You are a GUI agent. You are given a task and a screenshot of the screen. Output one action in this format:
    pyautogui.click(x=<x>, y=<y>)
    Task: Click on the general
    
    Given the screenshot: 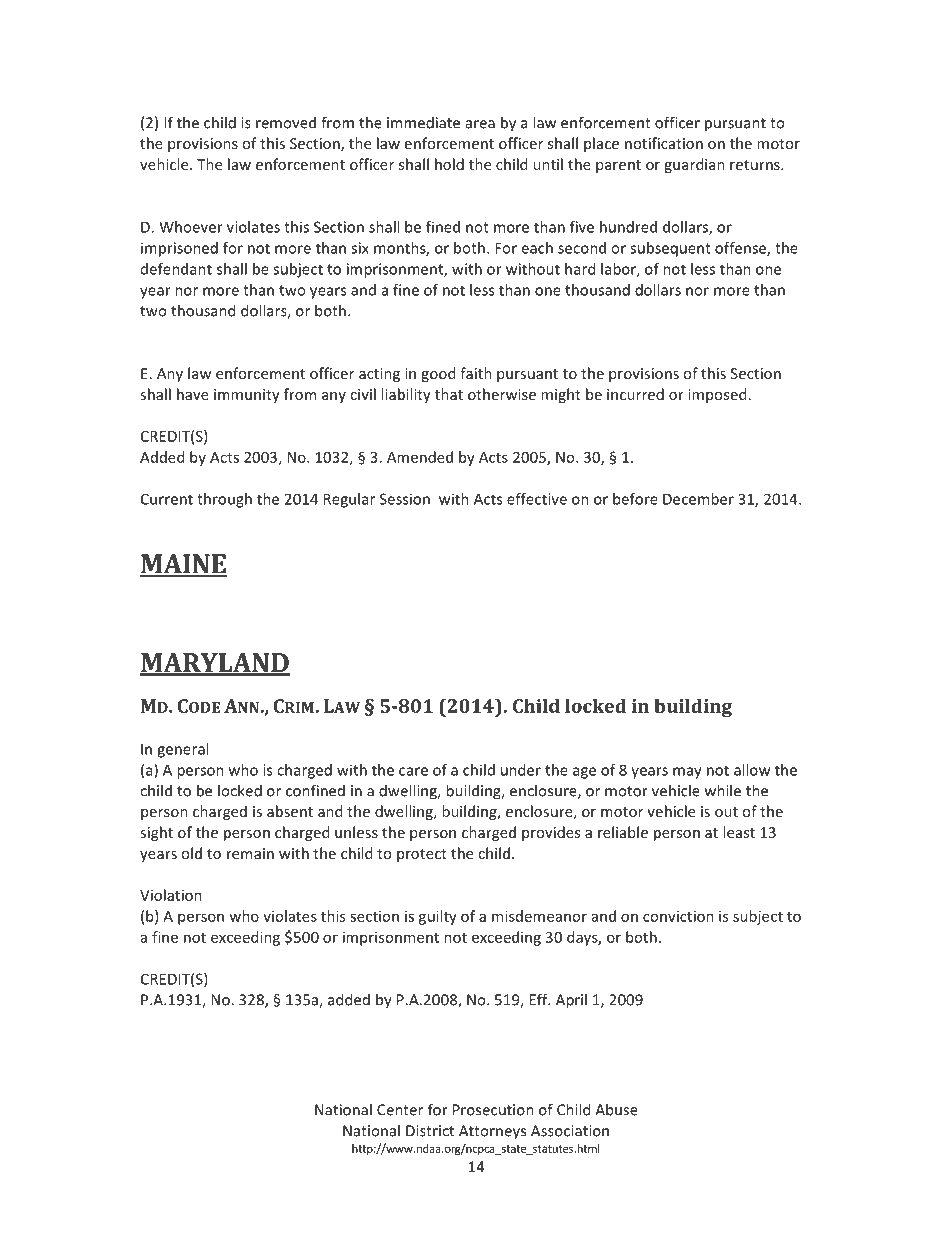 What is the action you would take?
    pyautogui.click(x=182, y=750)
